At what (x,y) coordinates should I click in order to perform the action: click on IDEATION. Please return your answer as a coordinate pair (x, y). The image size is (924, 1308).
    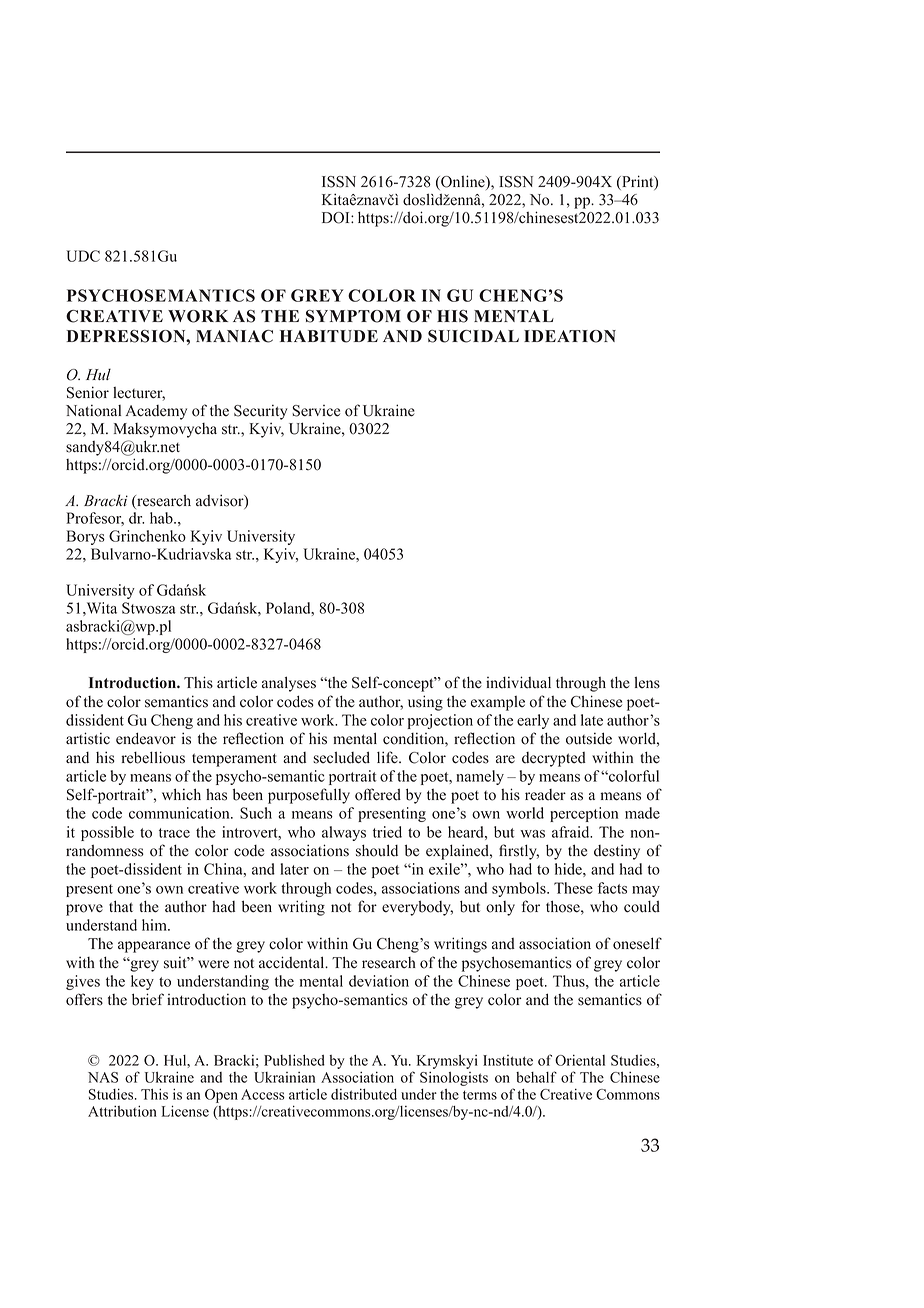
    Looking at the image, I should click on (570, 336).
